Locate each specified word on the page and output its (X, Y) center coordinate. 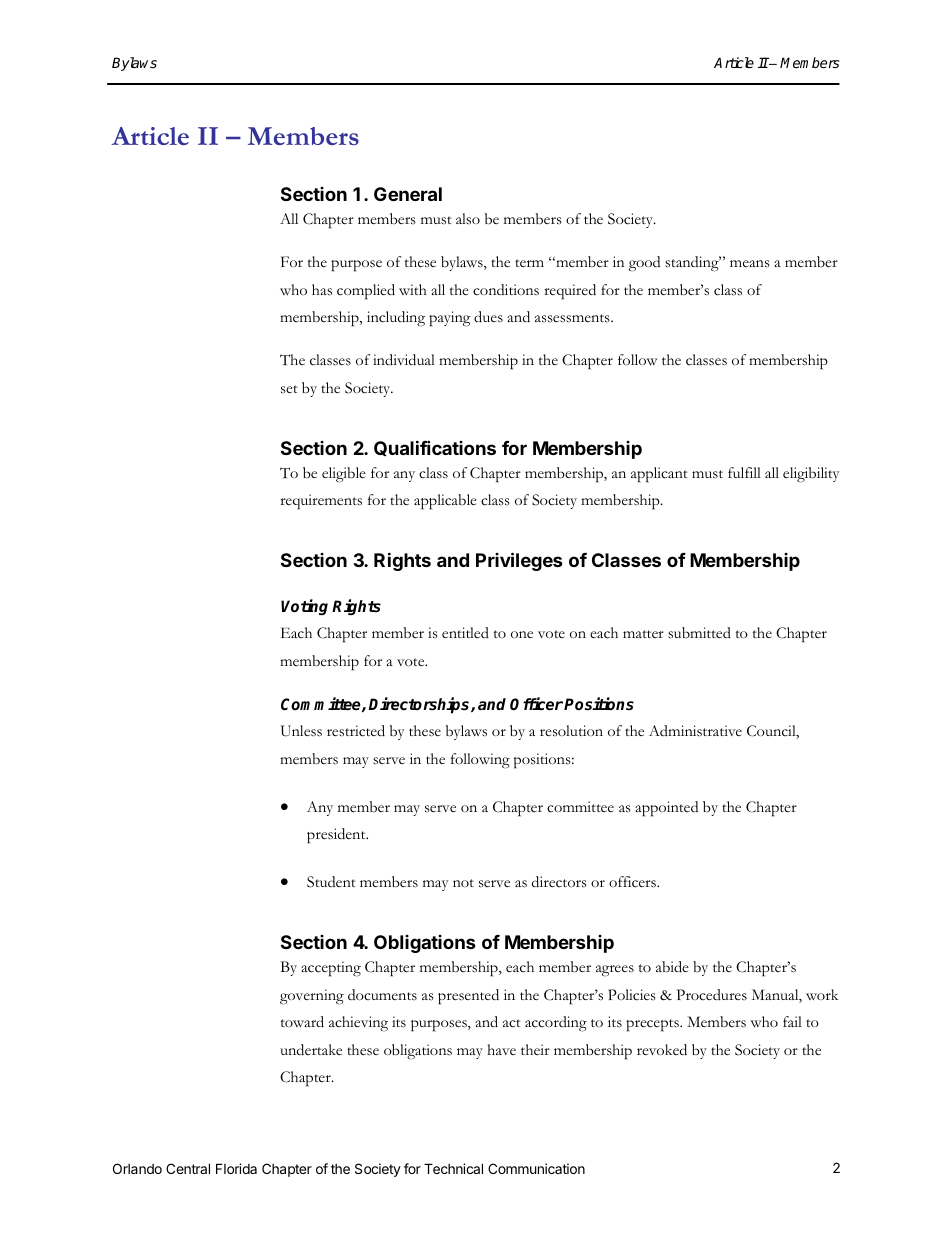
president (337, 836)
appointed (666, 809)
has (322, 290)
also (468, 219)
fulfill (744, 472)
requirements (321, 502)
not (463, 883)
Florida (236, 1168)
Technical (453, 1168)
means (750, 264)
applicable (445, 502)
